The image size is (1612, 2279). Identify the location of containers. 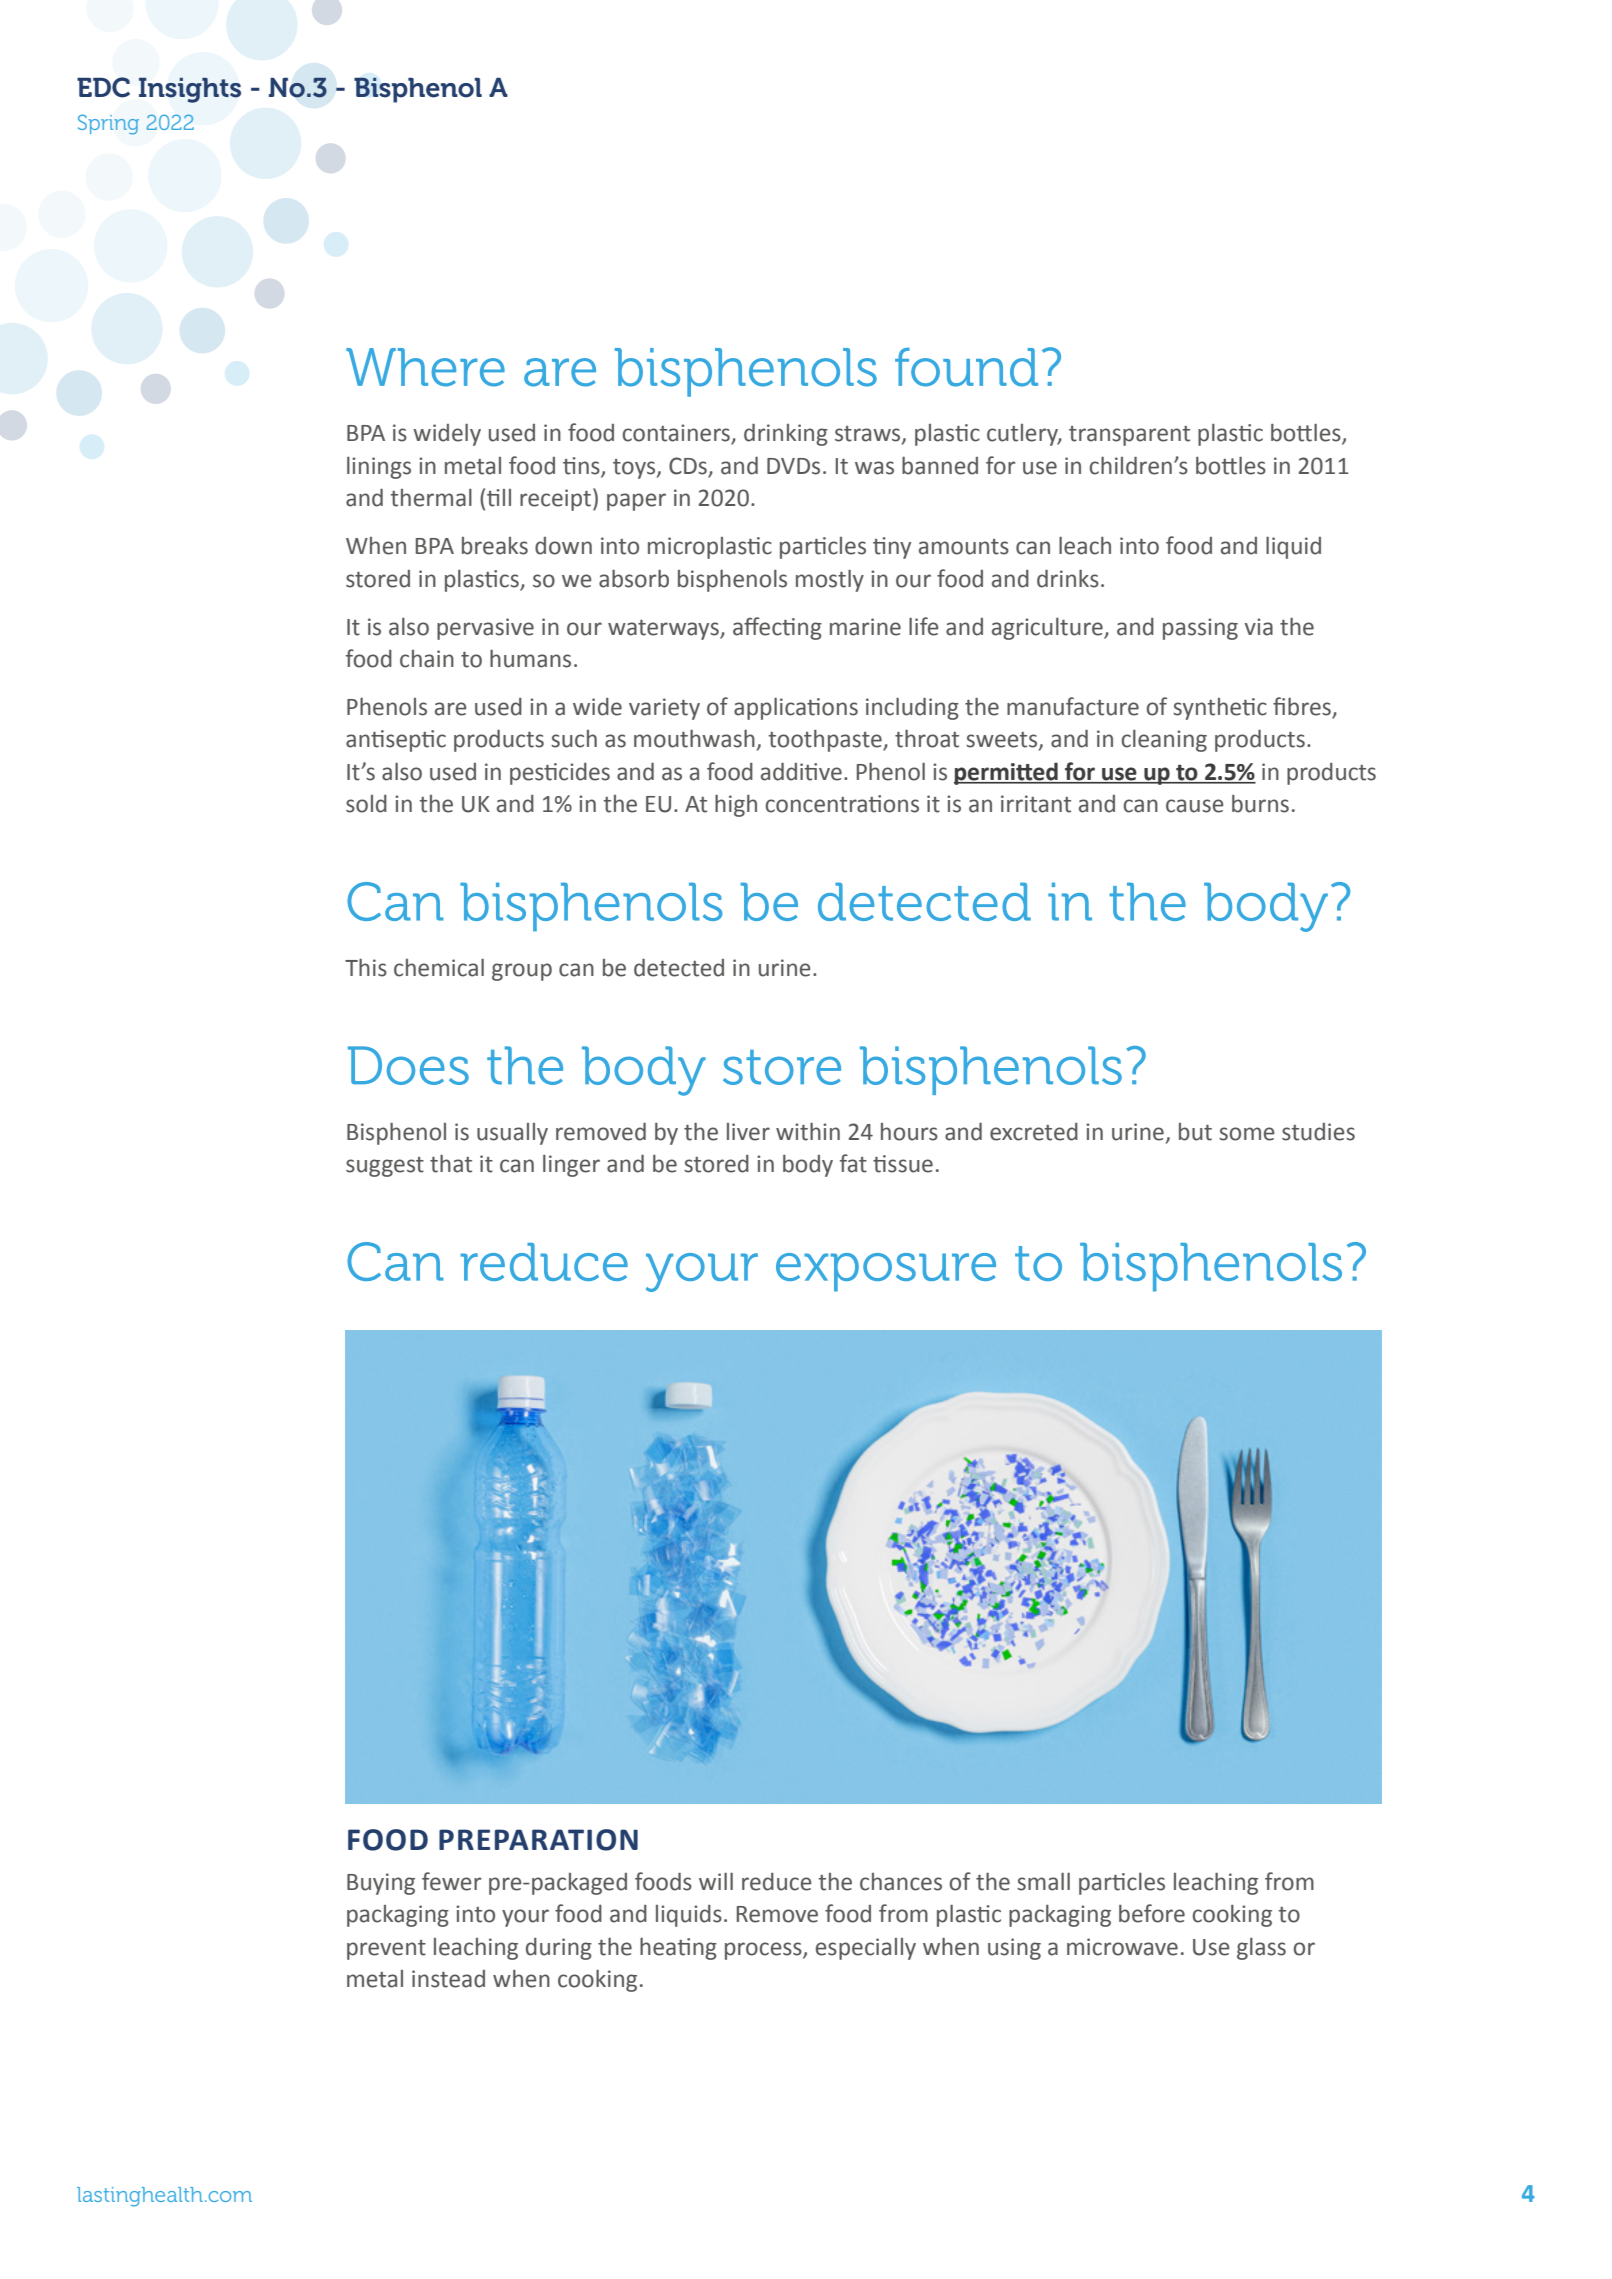
(677, 434).
